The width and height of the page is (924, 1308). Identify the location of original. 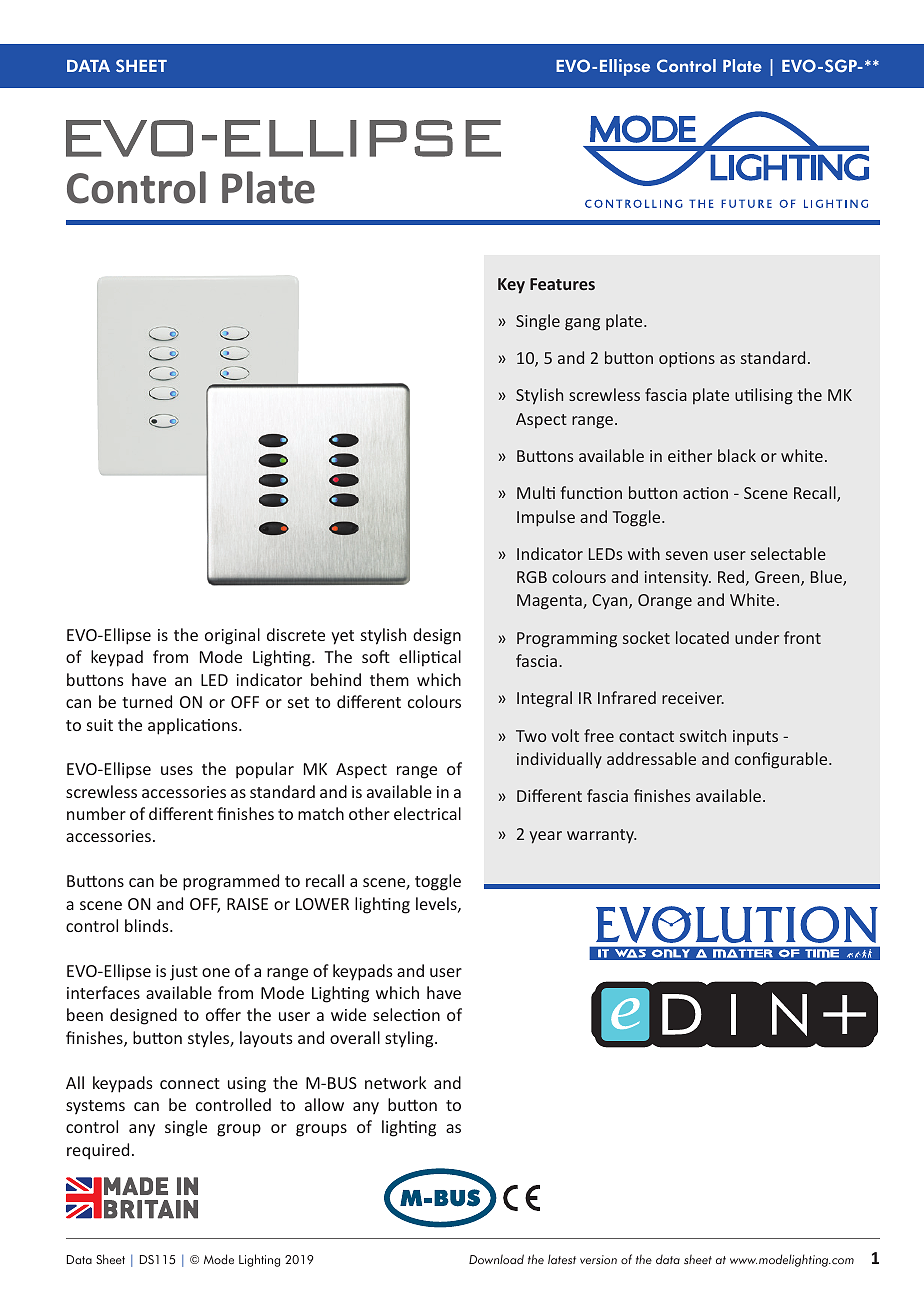
(232, 636).
